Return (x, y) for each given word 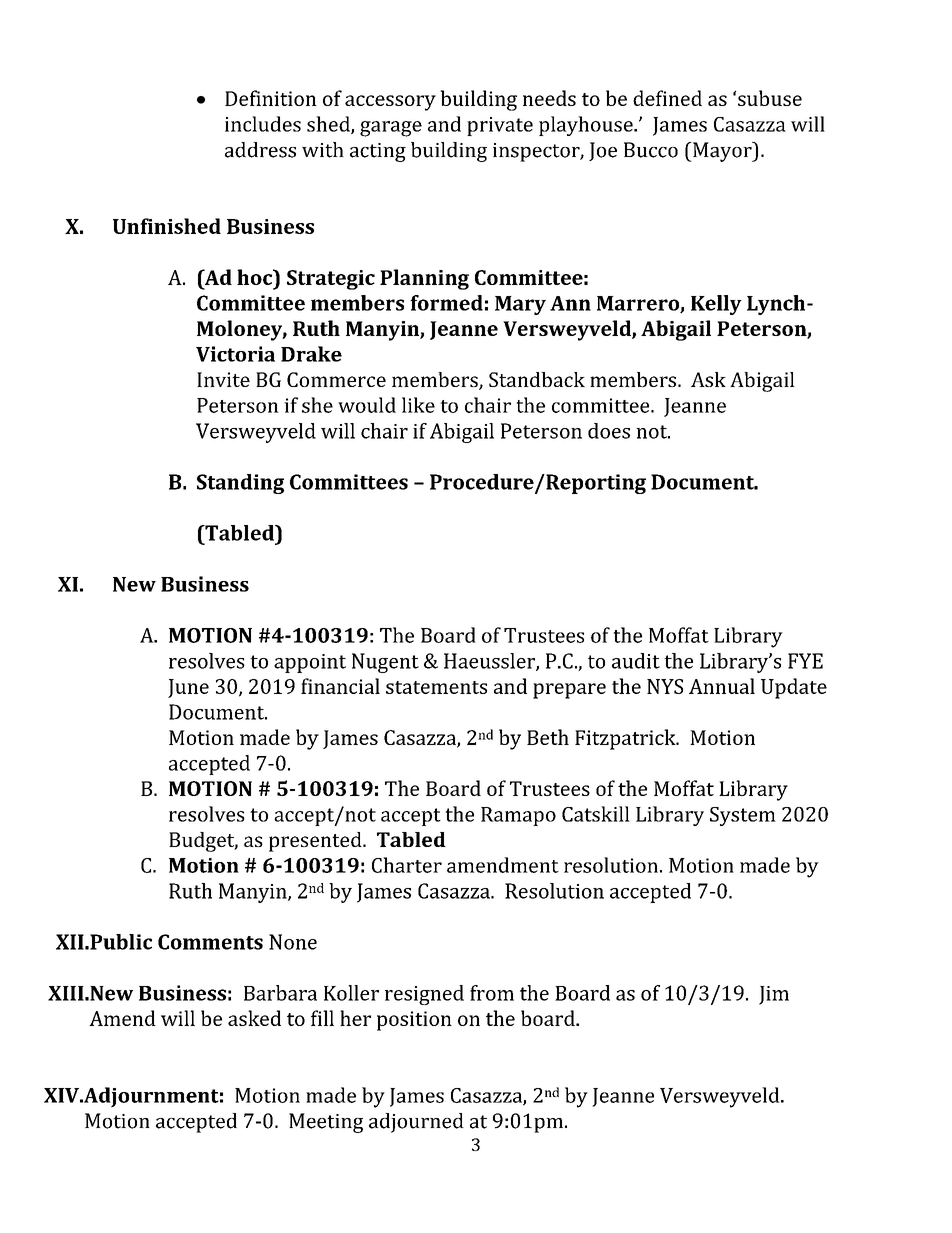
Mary (520, 305)
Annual (722, 686)
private (500, 126)
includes (263, 124)
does (609, 431)
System (743, 816)
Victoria (235, 354)
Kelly (716, 305)
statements (436, 687)
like (418, 405)
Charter (407, 865)
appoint (310, 663)
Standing (240, 484)
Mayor (722, 152)
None (293, 942)
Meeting (326, 1123)
